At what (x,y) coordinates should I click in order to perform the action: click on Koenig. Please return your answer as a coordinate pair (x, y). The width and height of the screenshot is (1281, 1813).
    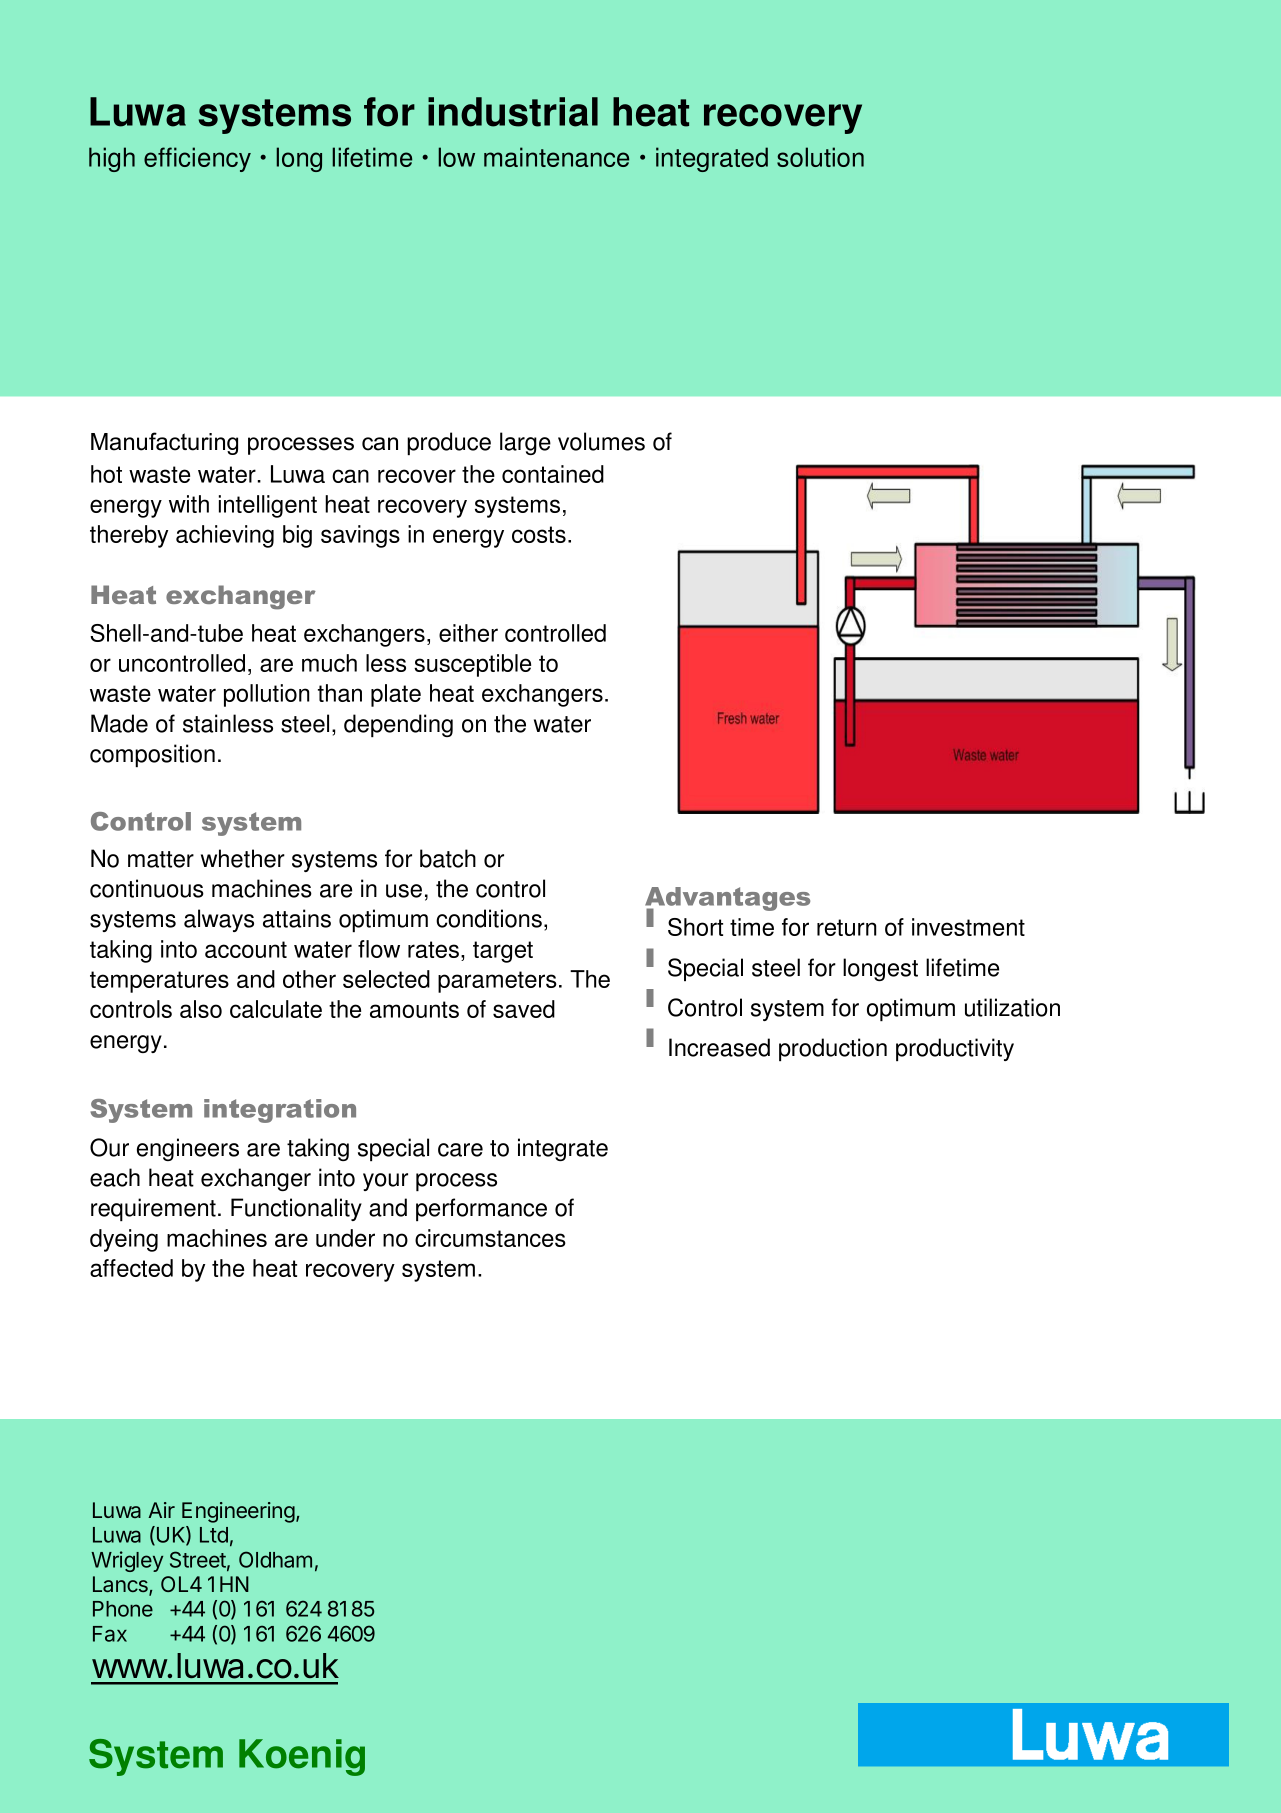
    Looking at the image, I should click on (302, 1757).
